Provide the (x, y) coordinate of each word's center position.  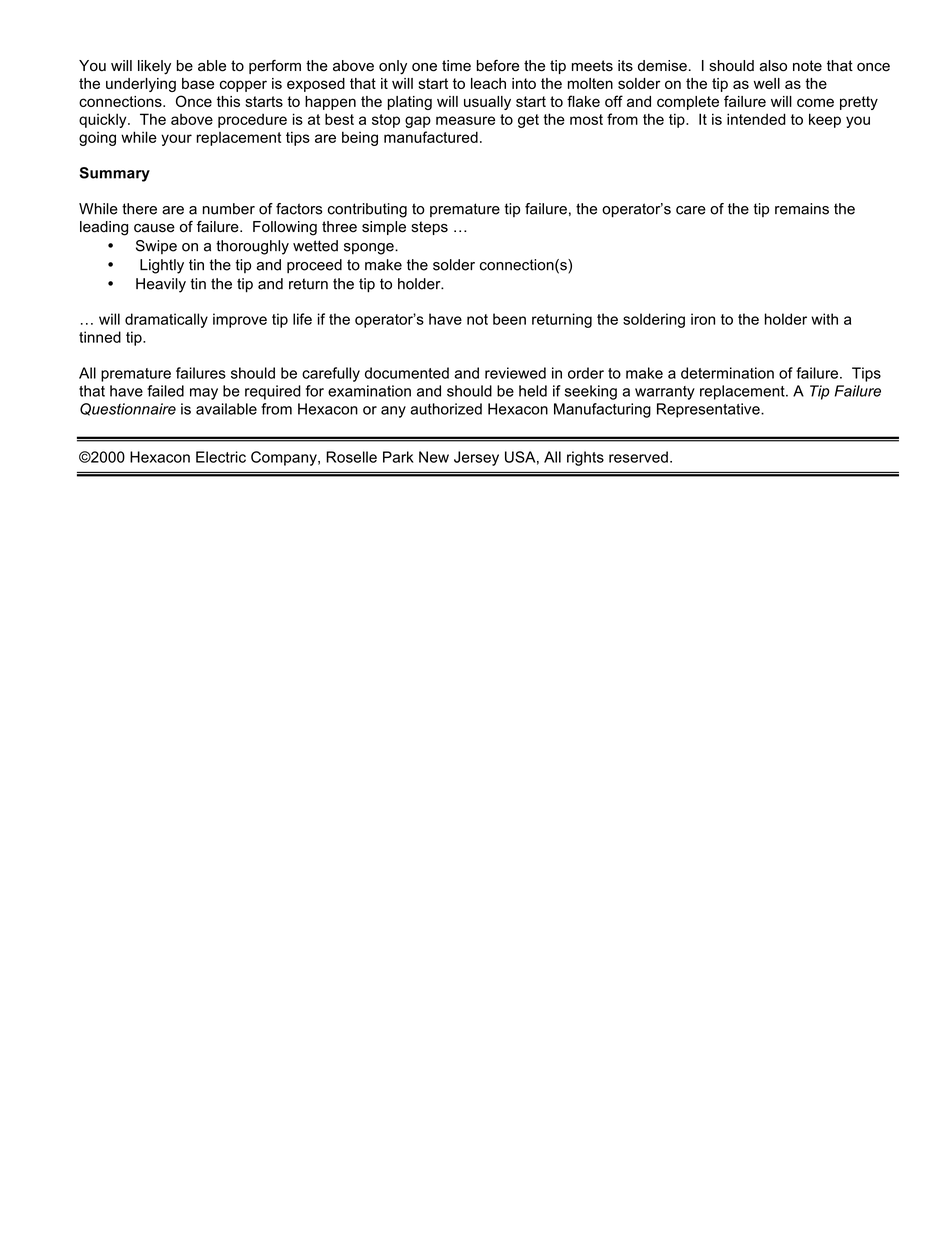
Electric (221, 457)
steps (429, 228)
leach (488, 83)
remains (802, 209)
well (767, 83)
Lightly (162, 266)
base (198, 83)
